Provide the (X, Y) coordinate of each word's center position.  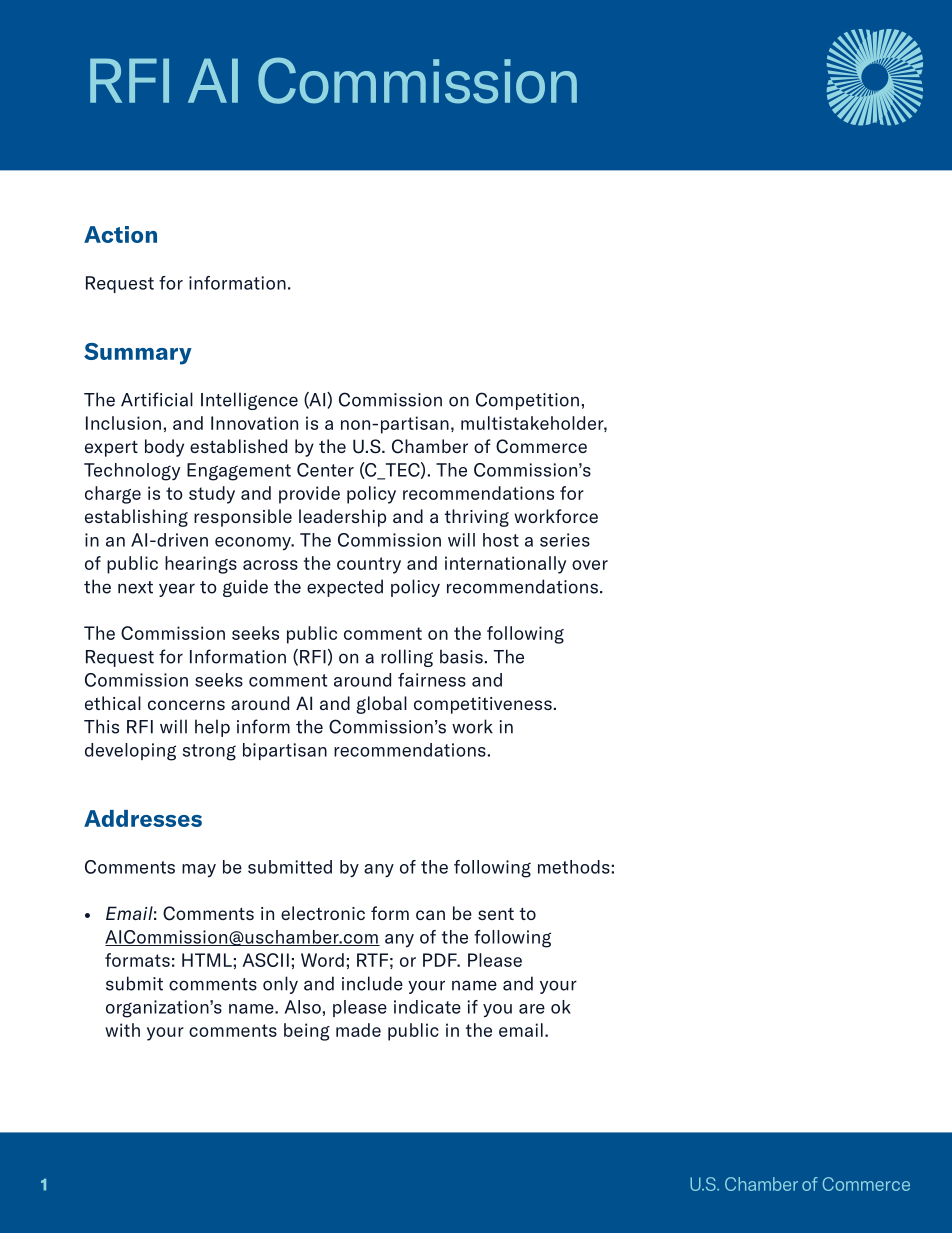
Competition (527, 401)
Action (120, 234)
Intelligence (249, 401)
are (532, 1009)
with (122, 1030)
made (358, 1030)
